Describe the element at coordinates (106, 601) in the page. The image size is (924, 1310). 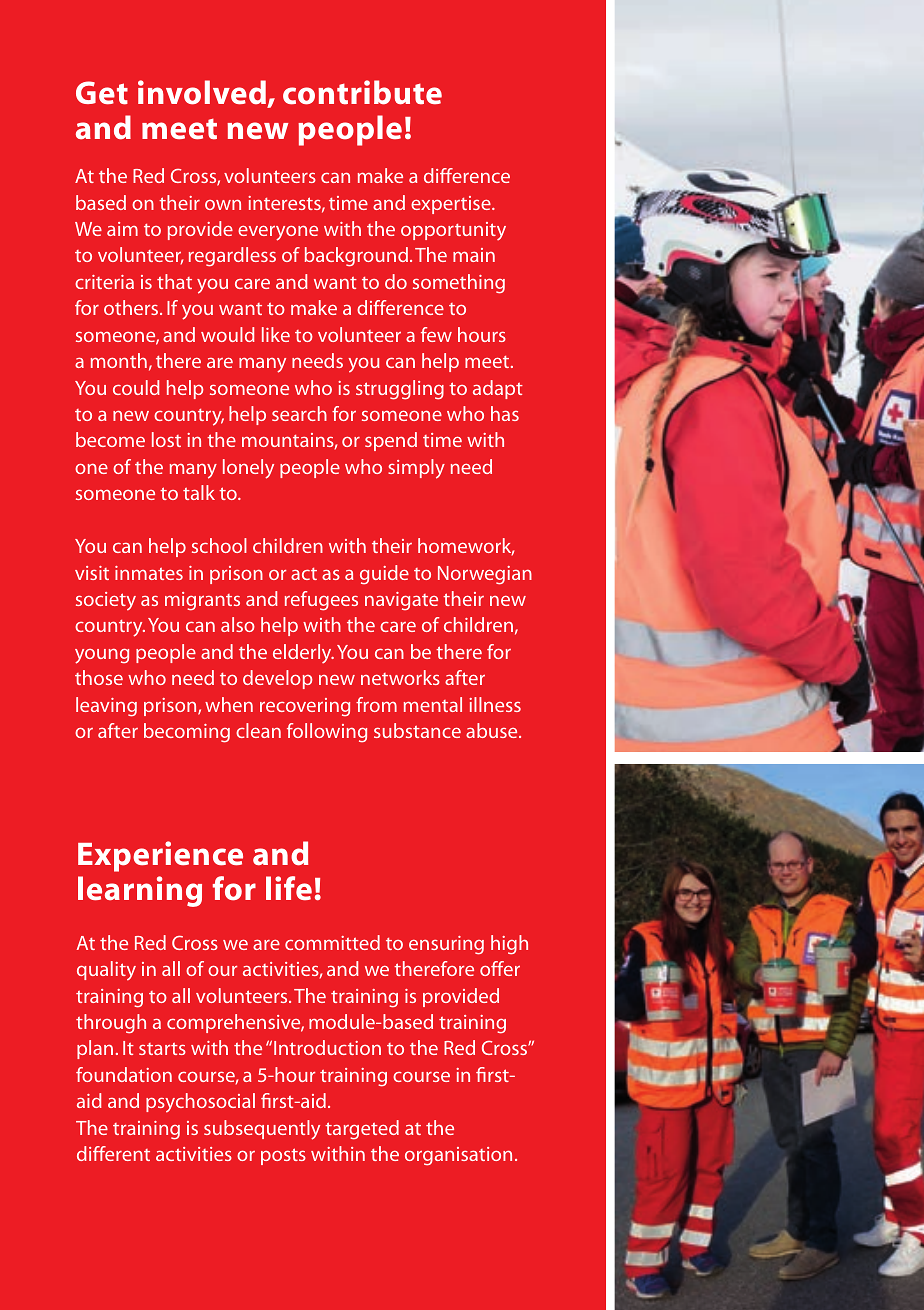
I see `society` at that location.
